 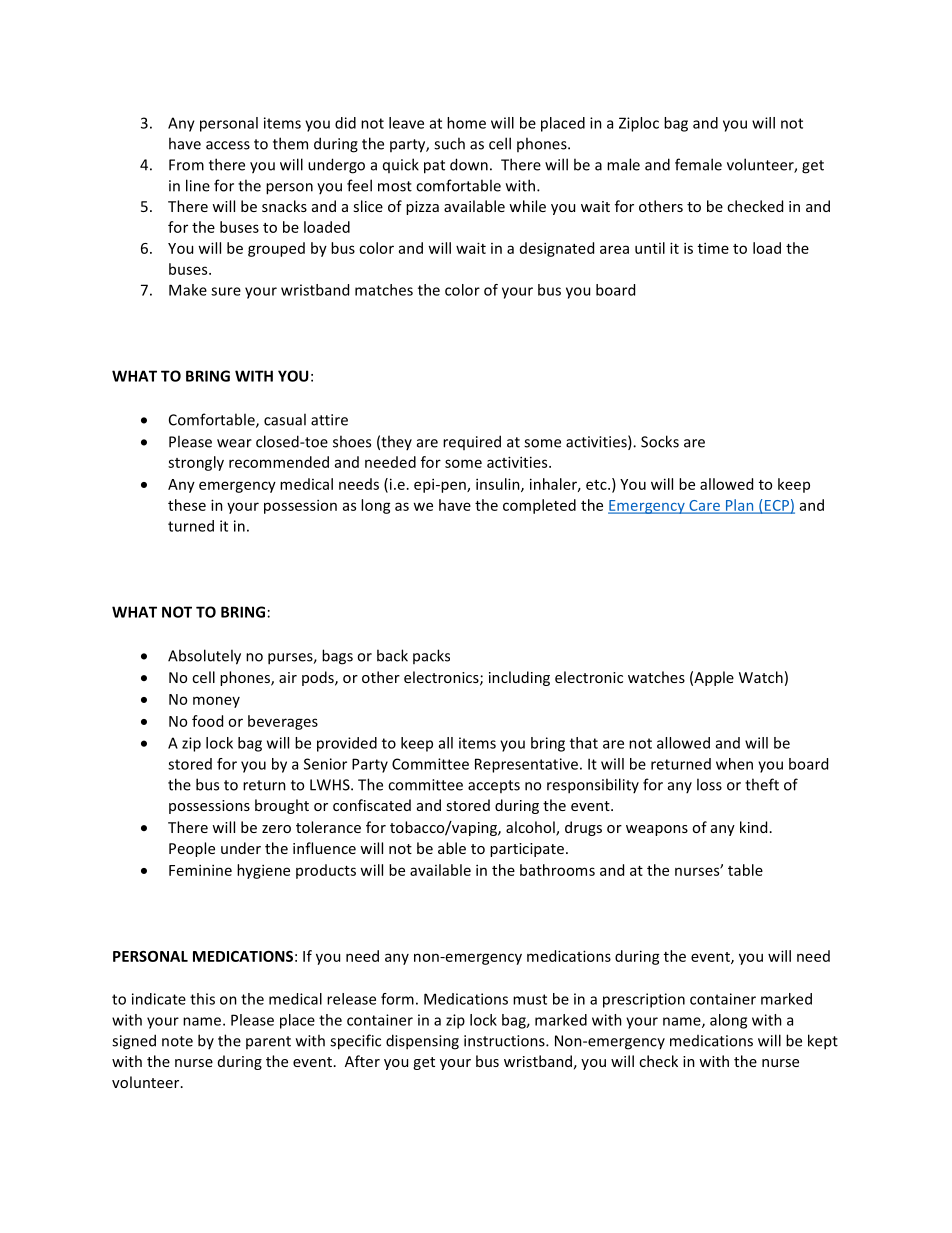 I want to click on wear, so click(x=234, y=443).
